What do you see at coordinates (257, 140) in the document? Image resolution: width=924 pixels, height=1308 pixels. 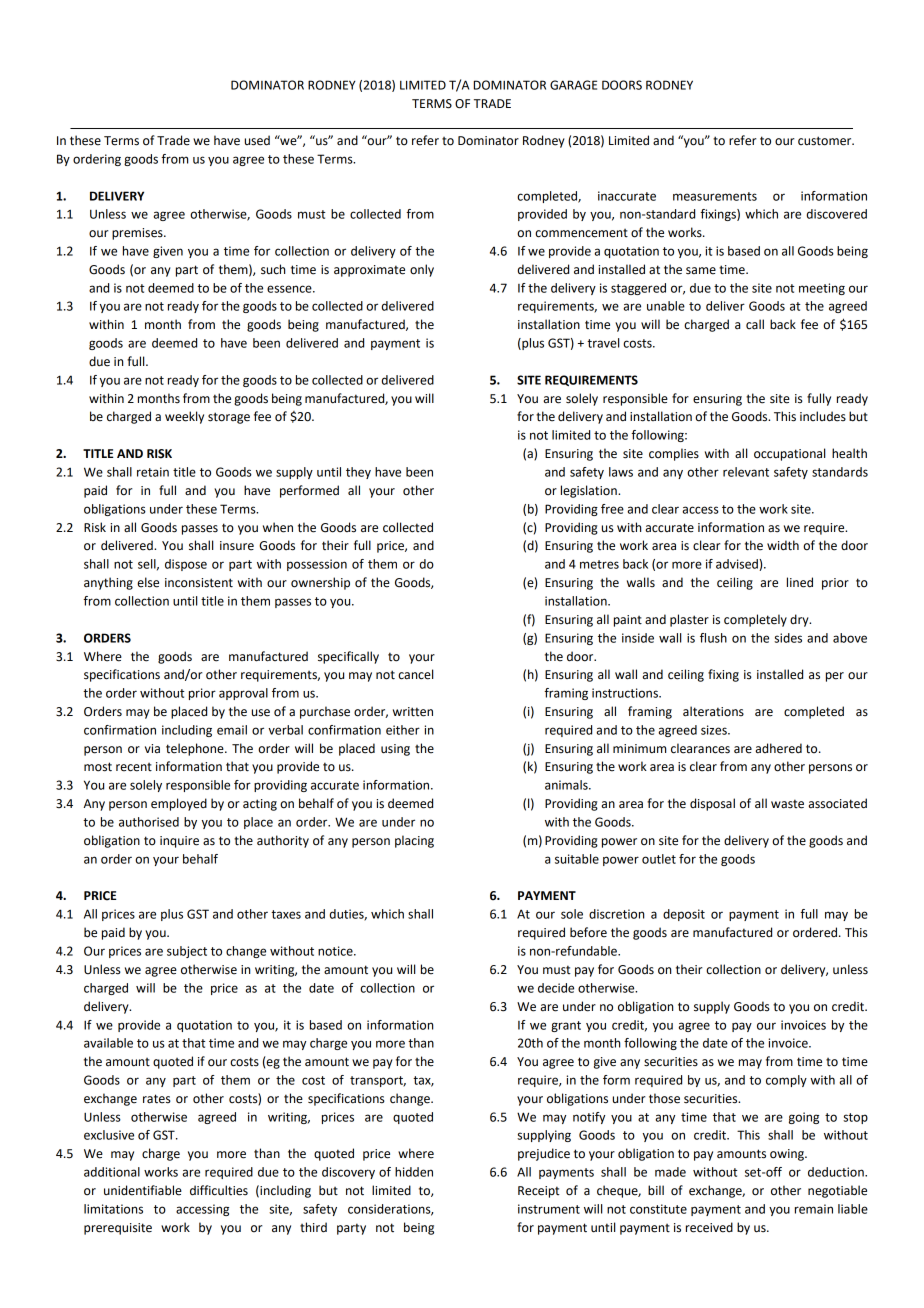 I see `used` at bounding box center [257, 140].
